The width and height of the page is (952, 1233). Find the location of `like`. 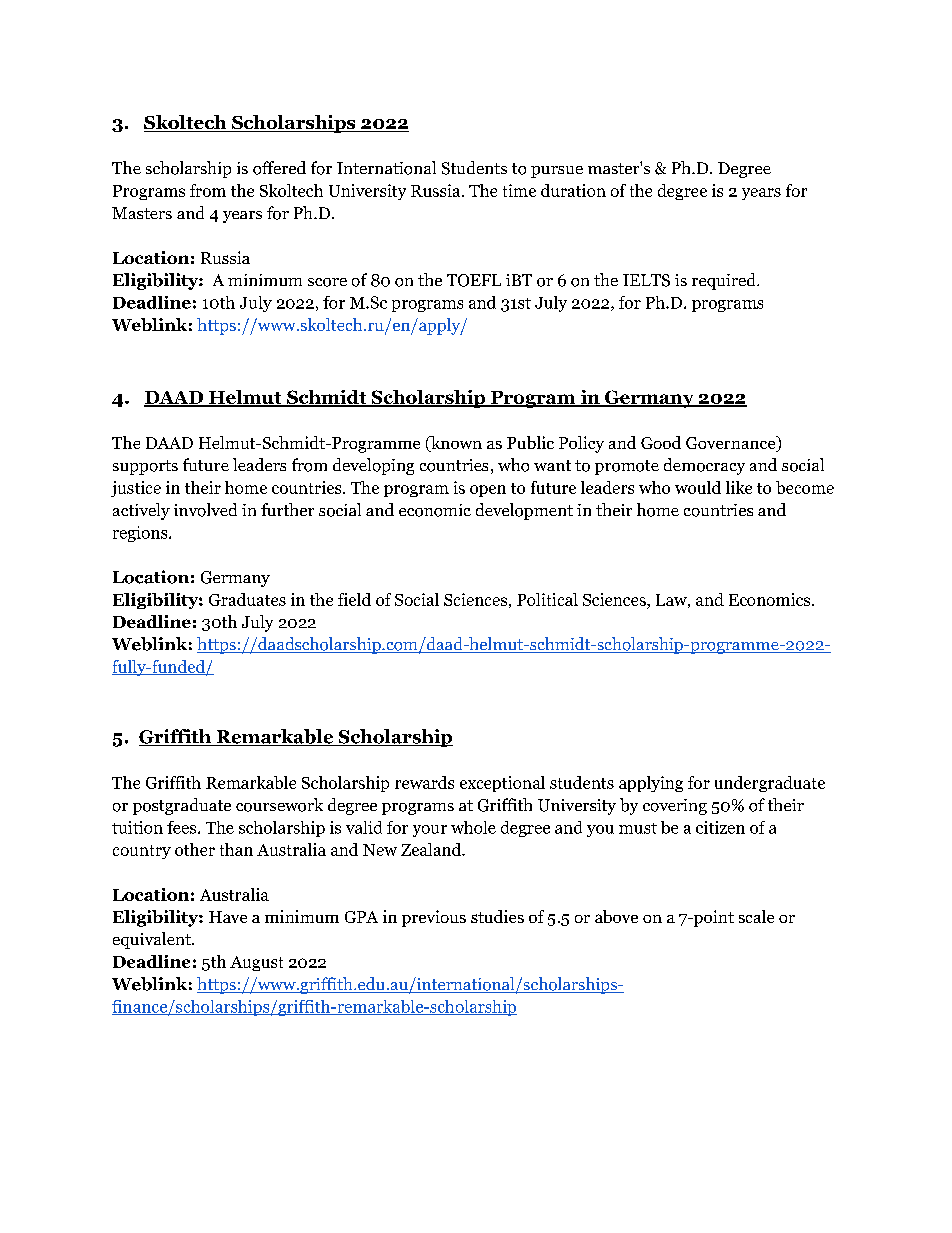

like is located at coordinates (739, 487).
